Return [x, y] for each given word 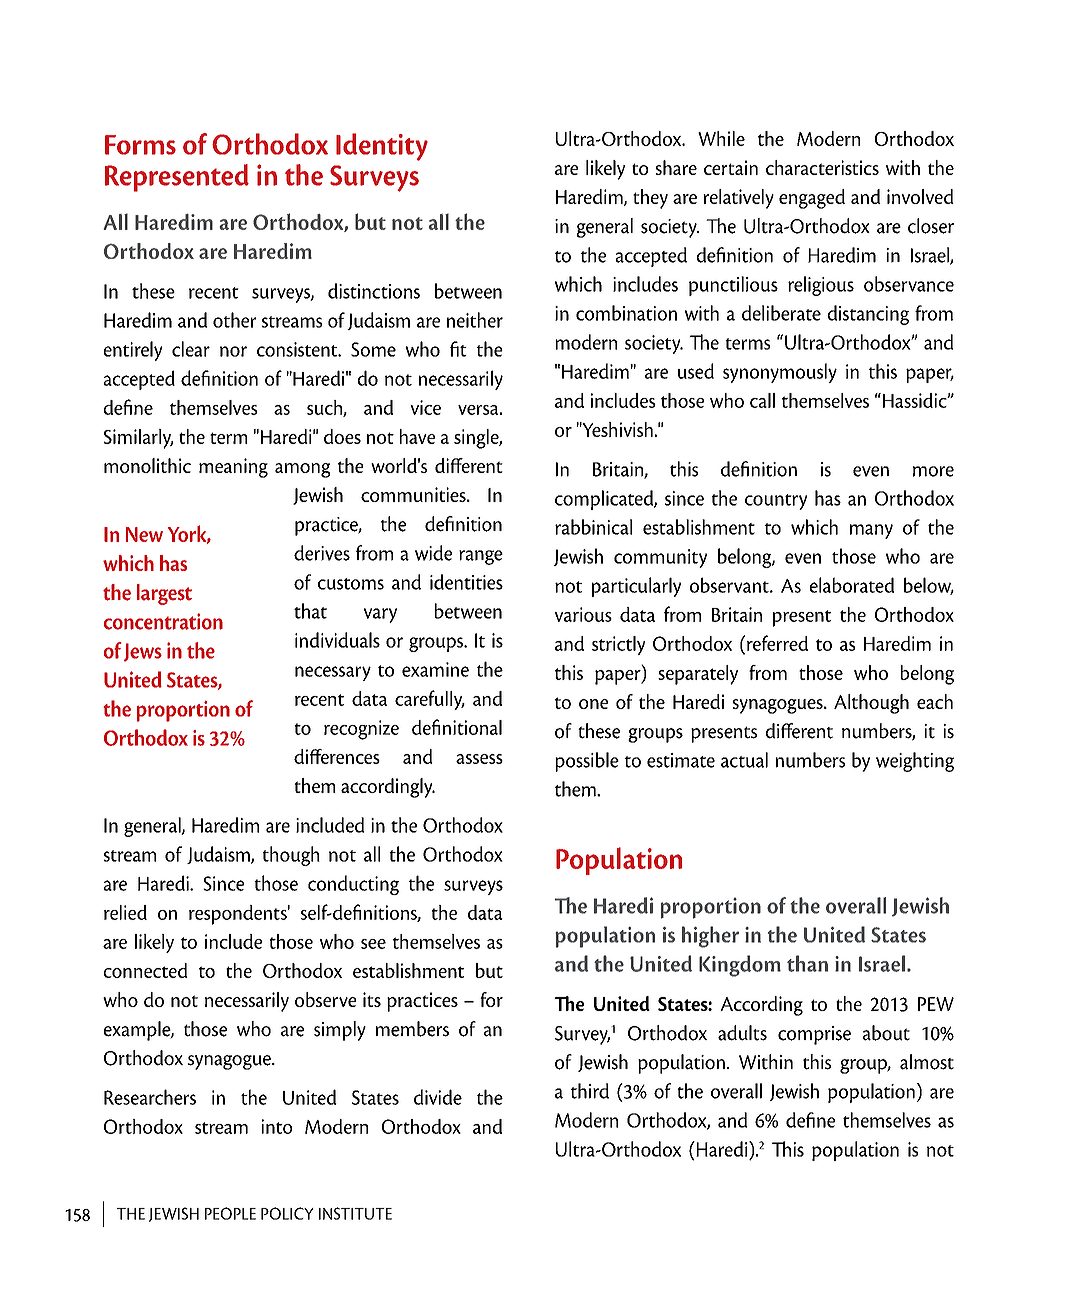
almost [927, 1062]
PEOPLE [230, 1213]
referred [776, 643]
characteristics [822, 167]
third [590, 1091]
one [593, 704]
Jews [143, 652]
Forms [140, 145]
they [650, 199]
